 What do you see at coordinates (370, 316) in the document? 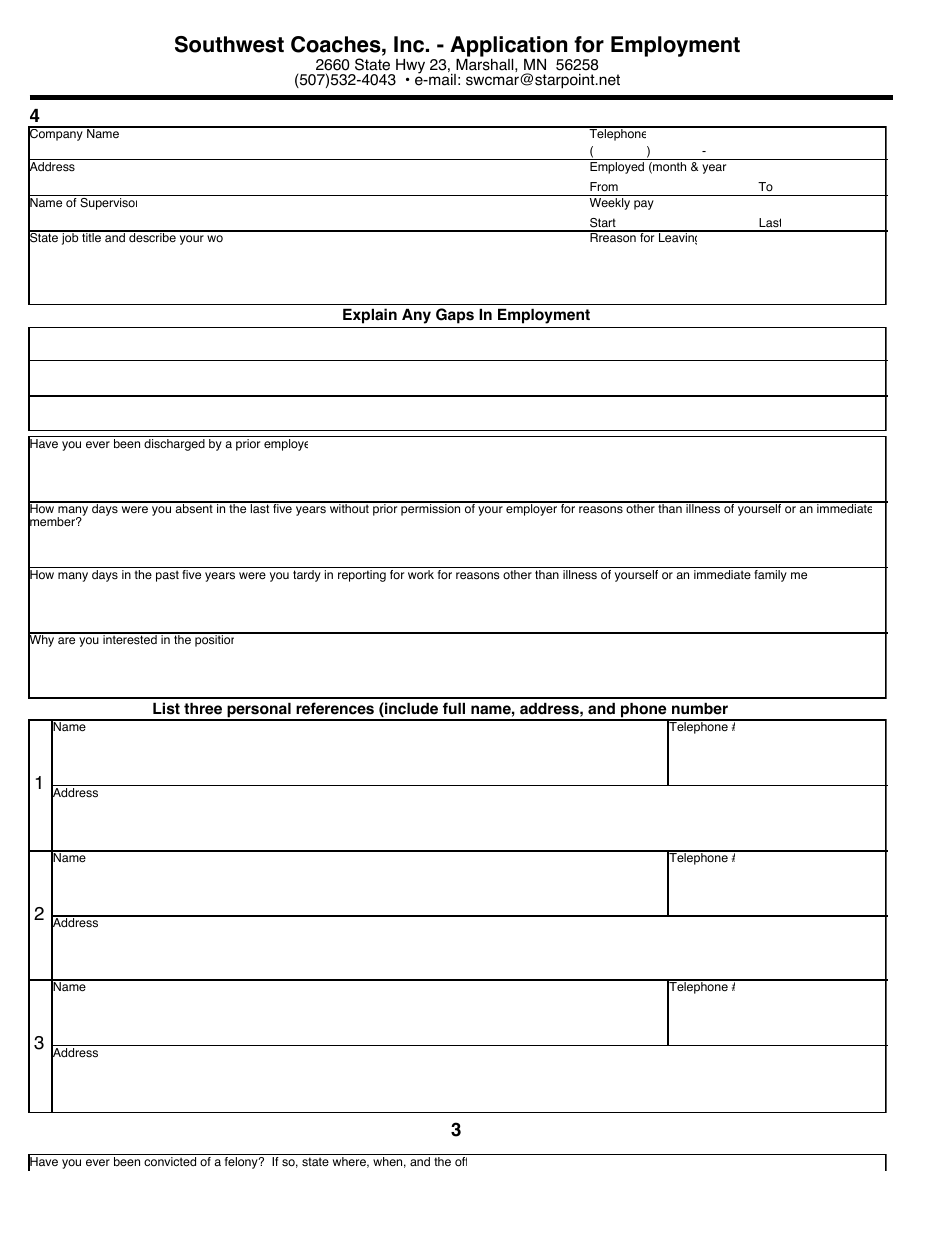
I see `Explain` at bounding box center [370, 316].
